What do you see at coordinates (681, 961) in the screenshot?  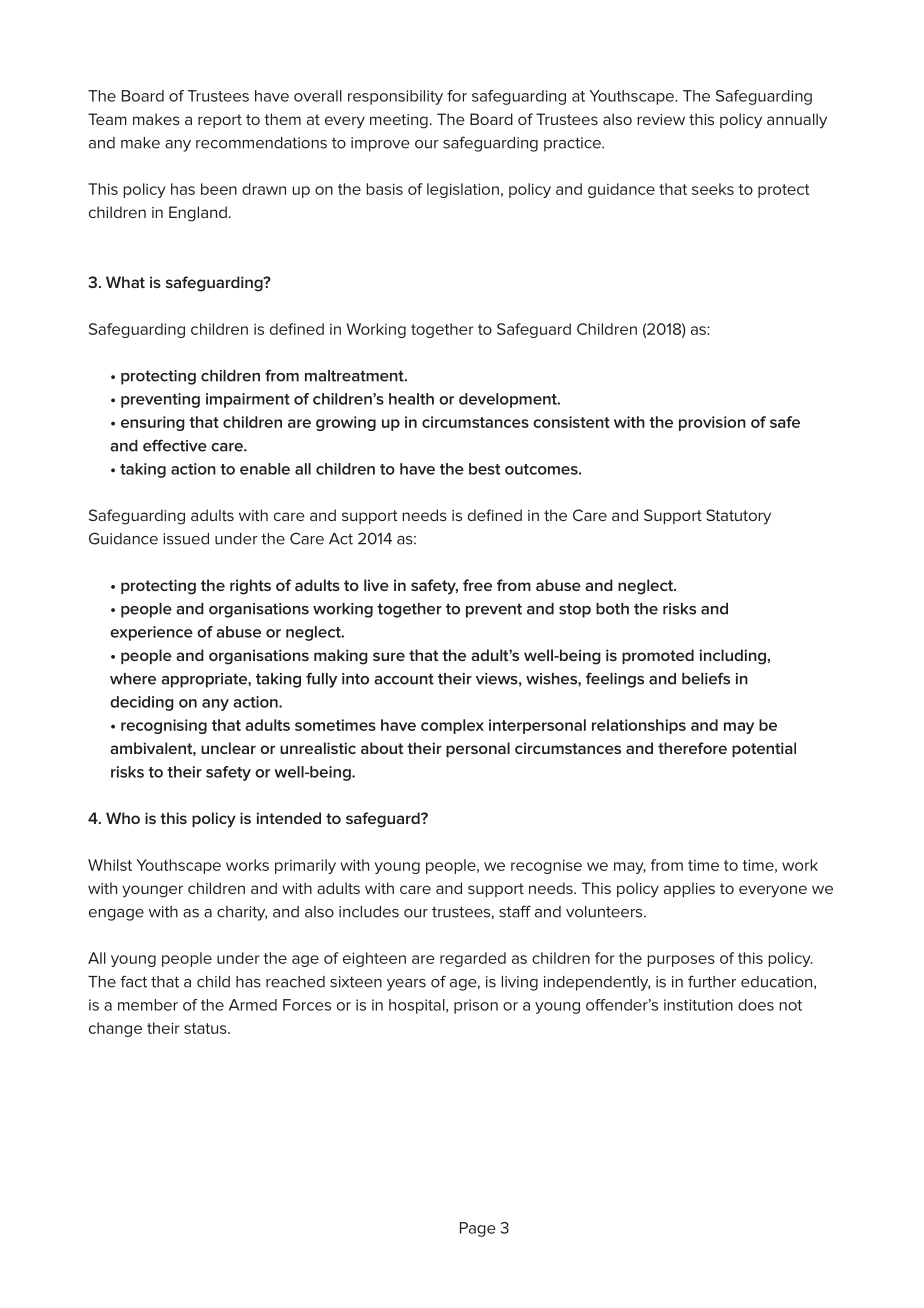 I see `purposes` at bounding box center [681, 961].
